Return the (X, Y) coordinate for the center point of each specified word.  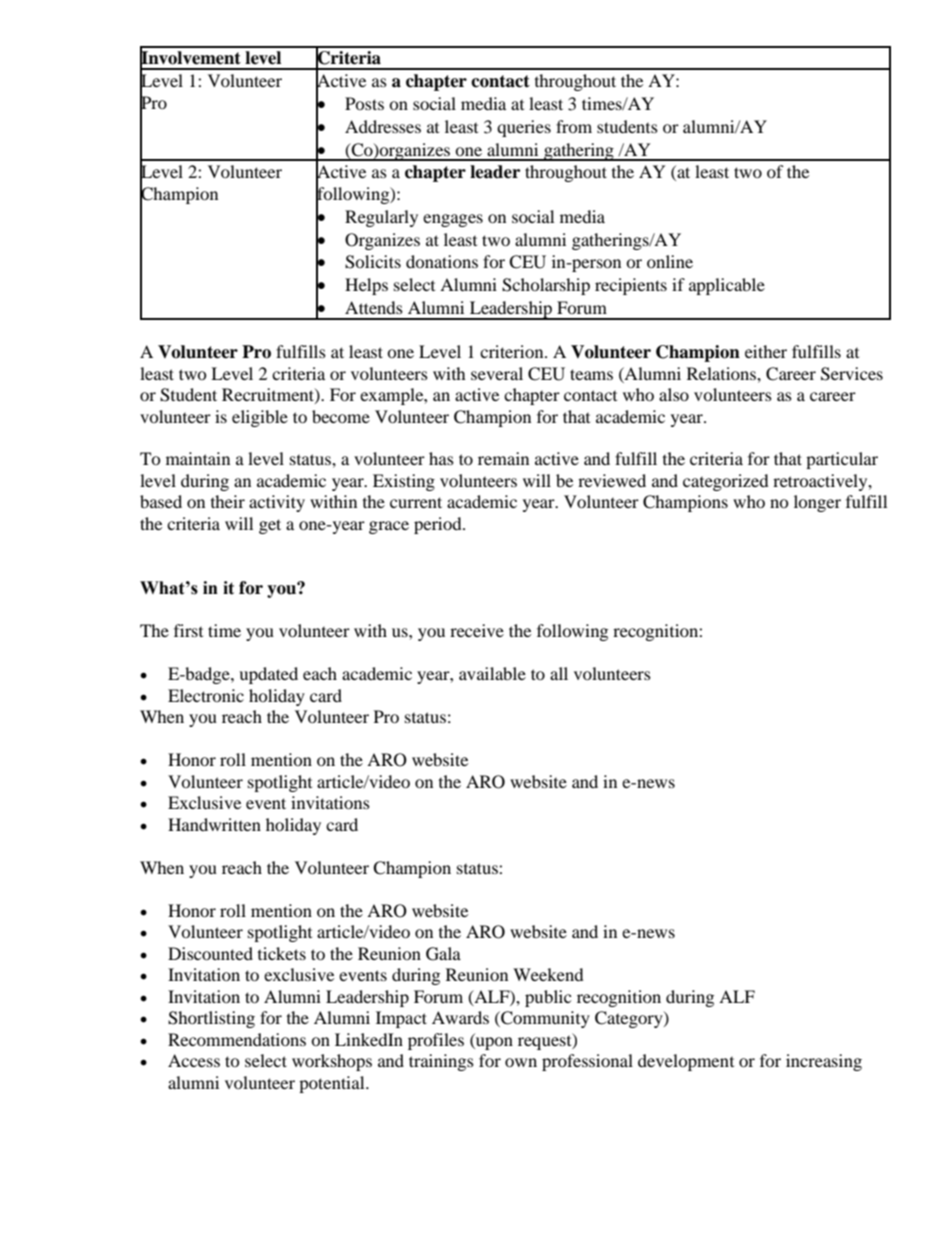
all (559, 673)
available (492, 673)
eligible (260, 418)
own (521, 1062)
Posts (364, 103)
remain (503, 458)
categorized (726, 482)
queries (524, 128)
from (574, 126)
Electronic (206, 695)
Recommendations (237, 1039)
